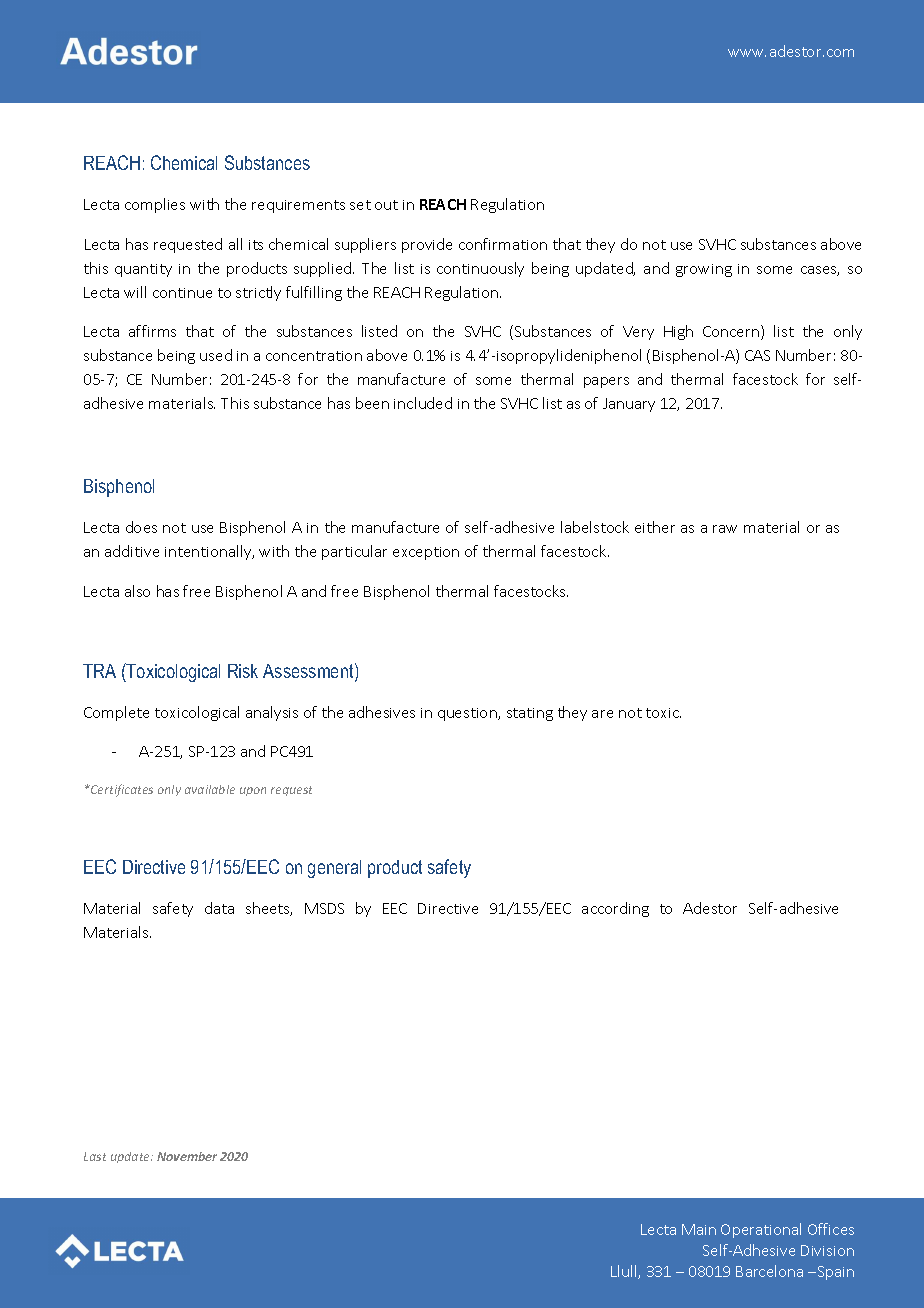 The image size is (924, 1308). I want to click on are, so click(602, 714).
